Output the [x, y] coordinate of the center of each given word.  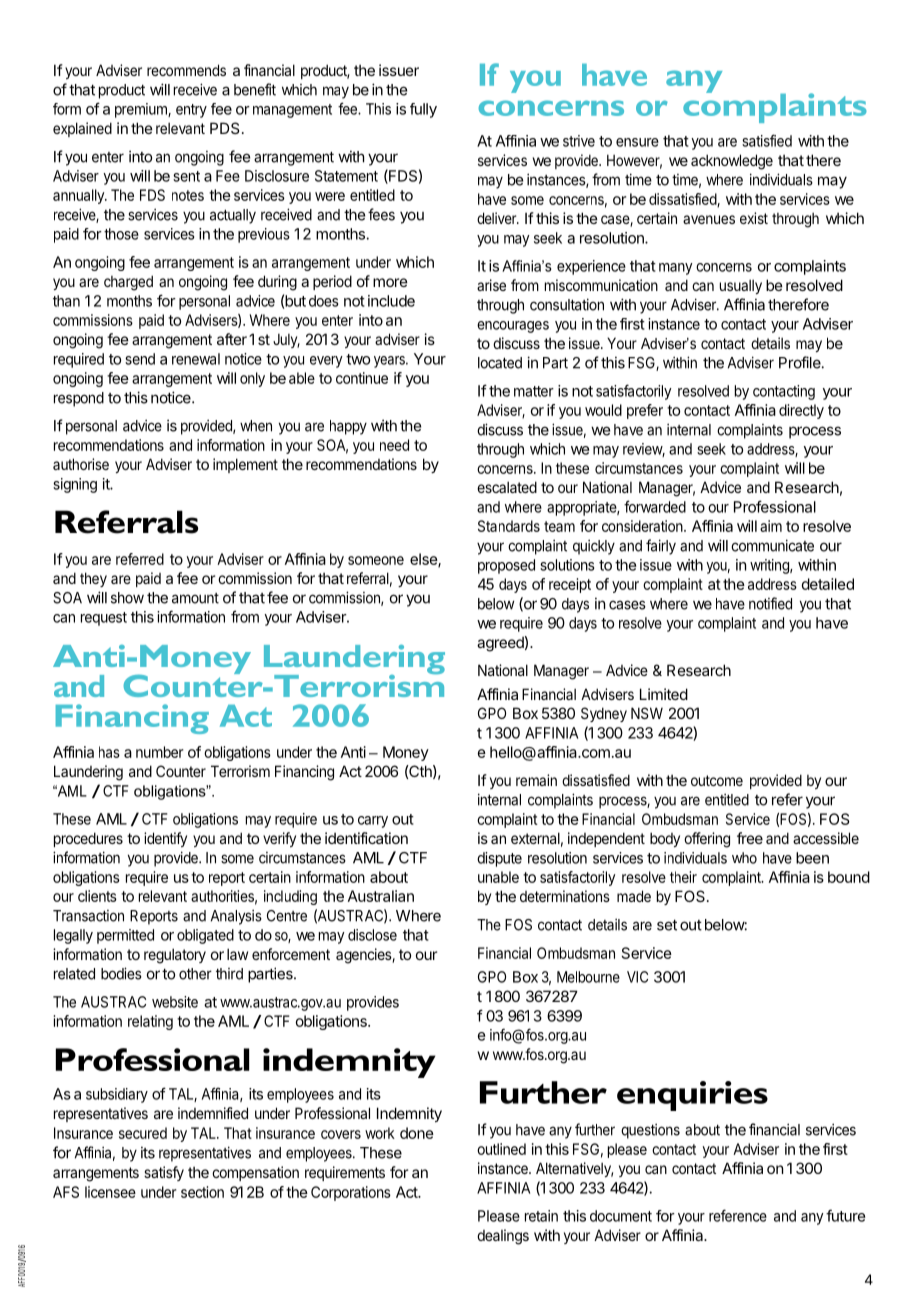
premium [142, 110]
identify [165, 839]
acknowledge [732, 162]
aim [771, 526]
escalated [507, 487]
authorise [81, 464]
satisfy [164, 1173]
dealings [503, 1237]
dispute [499, 859]
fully [423, 110]
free [750, 838]
